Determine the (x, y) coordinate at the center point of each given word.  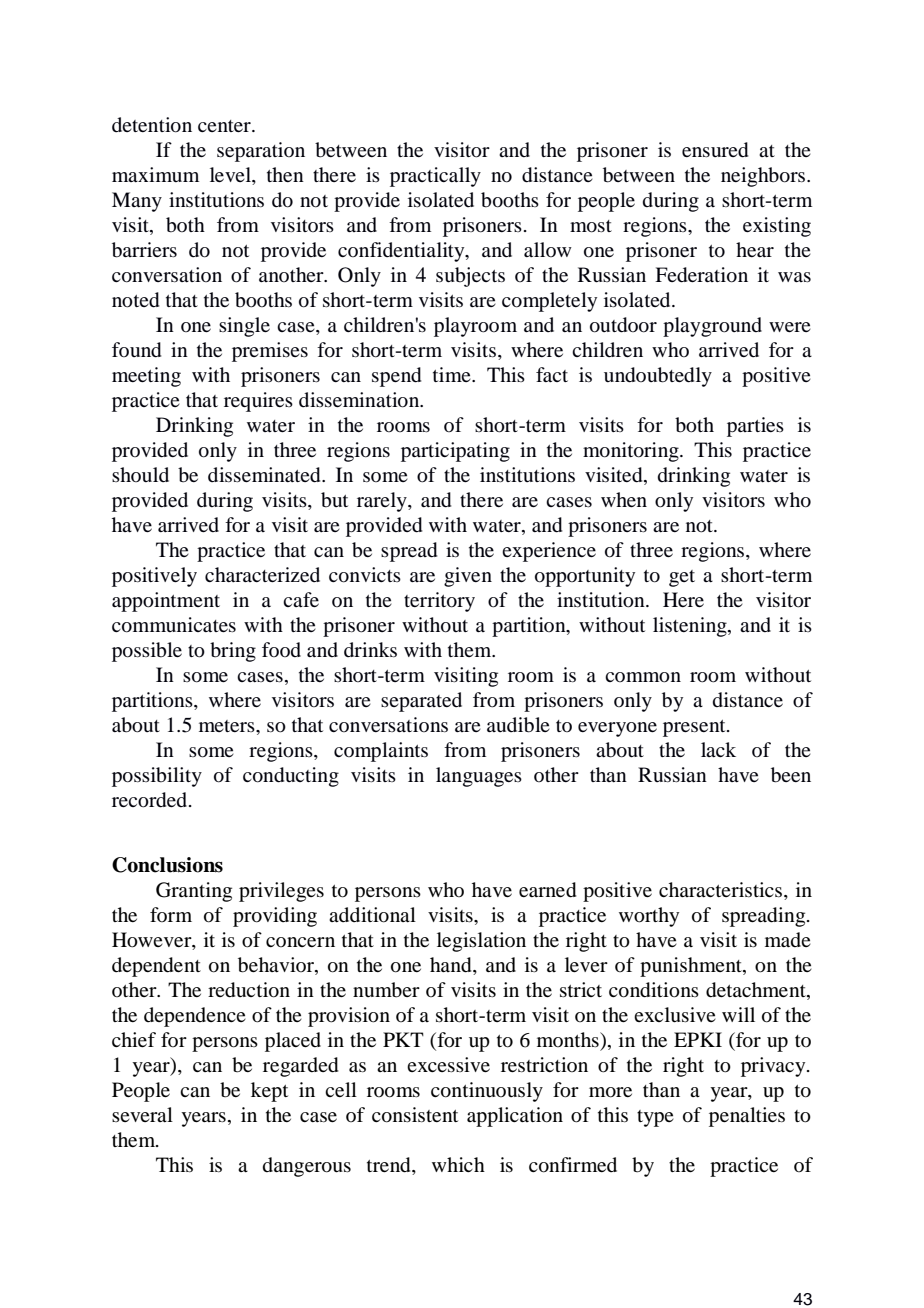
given (468, 577)
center (225, 126)
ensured (715, 150)
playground (712, 327)
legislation (481, 942)
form (171, 914)
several (142, 1115)
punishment (692, 967)
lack (718, 750)
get (682, 578)
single (244, 327)
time (453, 374)
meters (228, 726)
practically (435, 177)
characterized (262, 575)
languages (479, 777)
